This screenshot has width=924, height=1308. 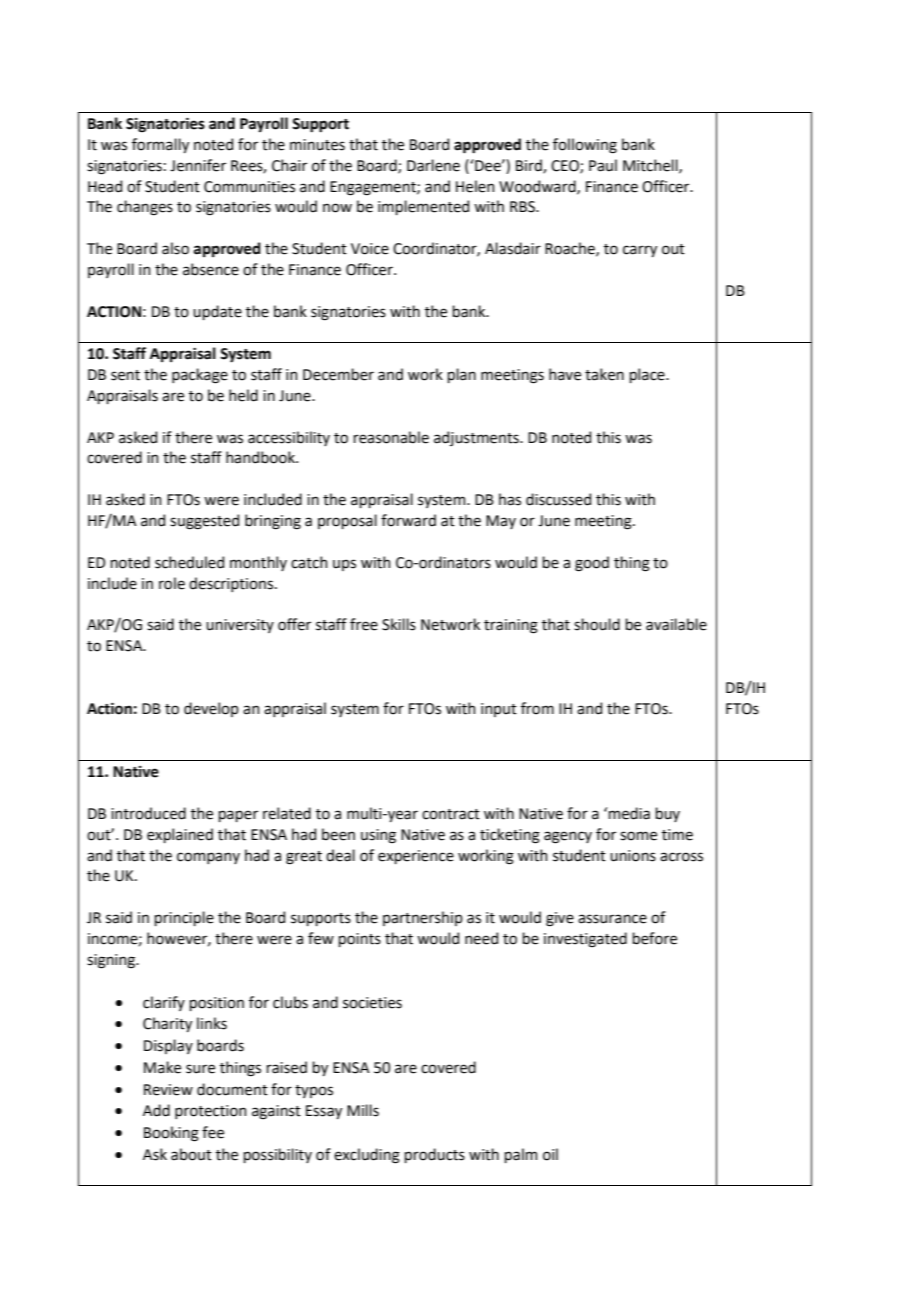 What do you see at coordinates (629, 813) in the screenshot?
I see `media` at bounding box center [629, 813].
